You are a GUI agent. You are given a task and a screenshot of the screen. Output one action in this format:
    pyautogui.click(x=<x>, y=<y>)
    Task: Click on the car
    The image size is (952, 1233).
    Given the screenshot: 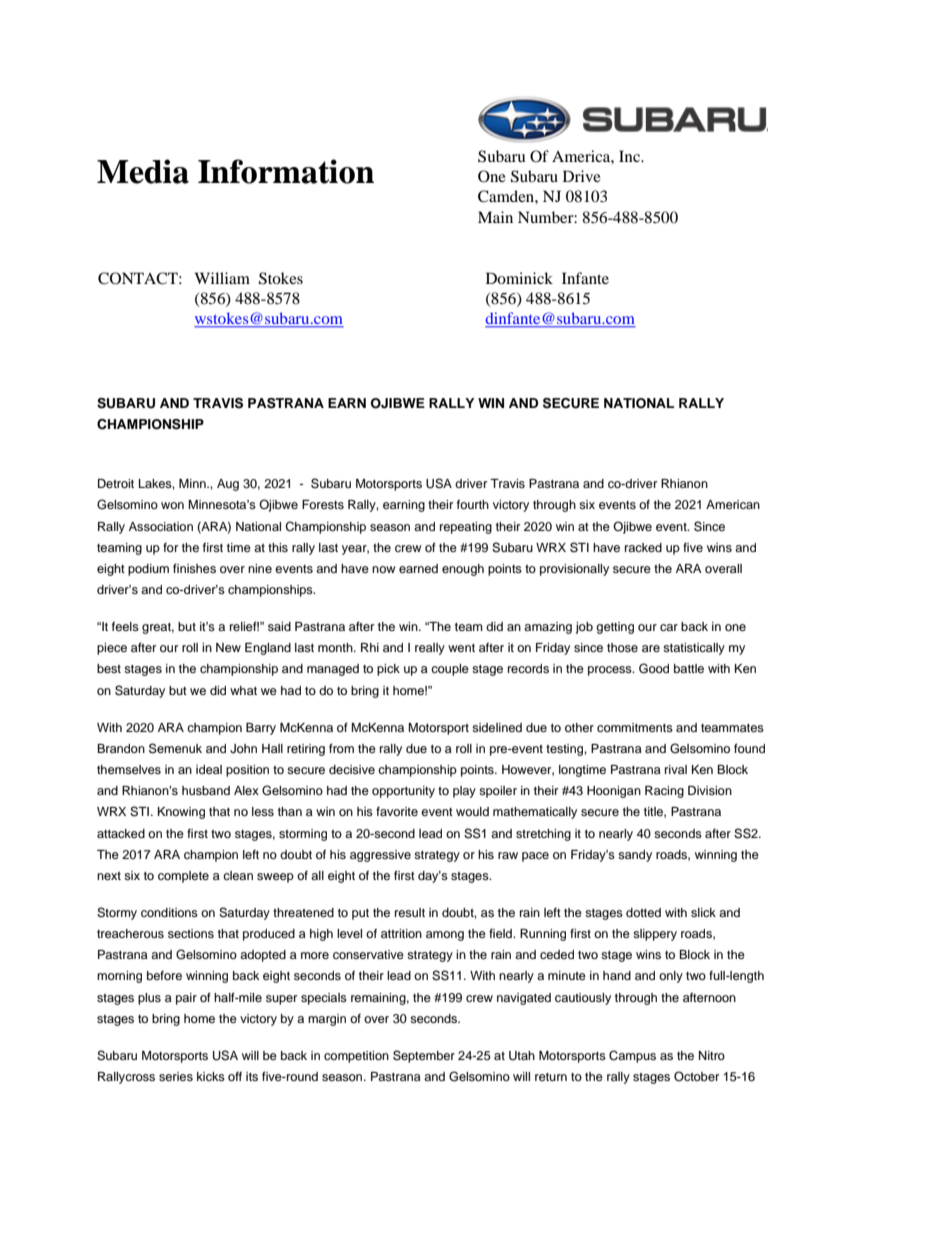 What is the action you would take?
    pyautogui.click(x=669, y=627)
